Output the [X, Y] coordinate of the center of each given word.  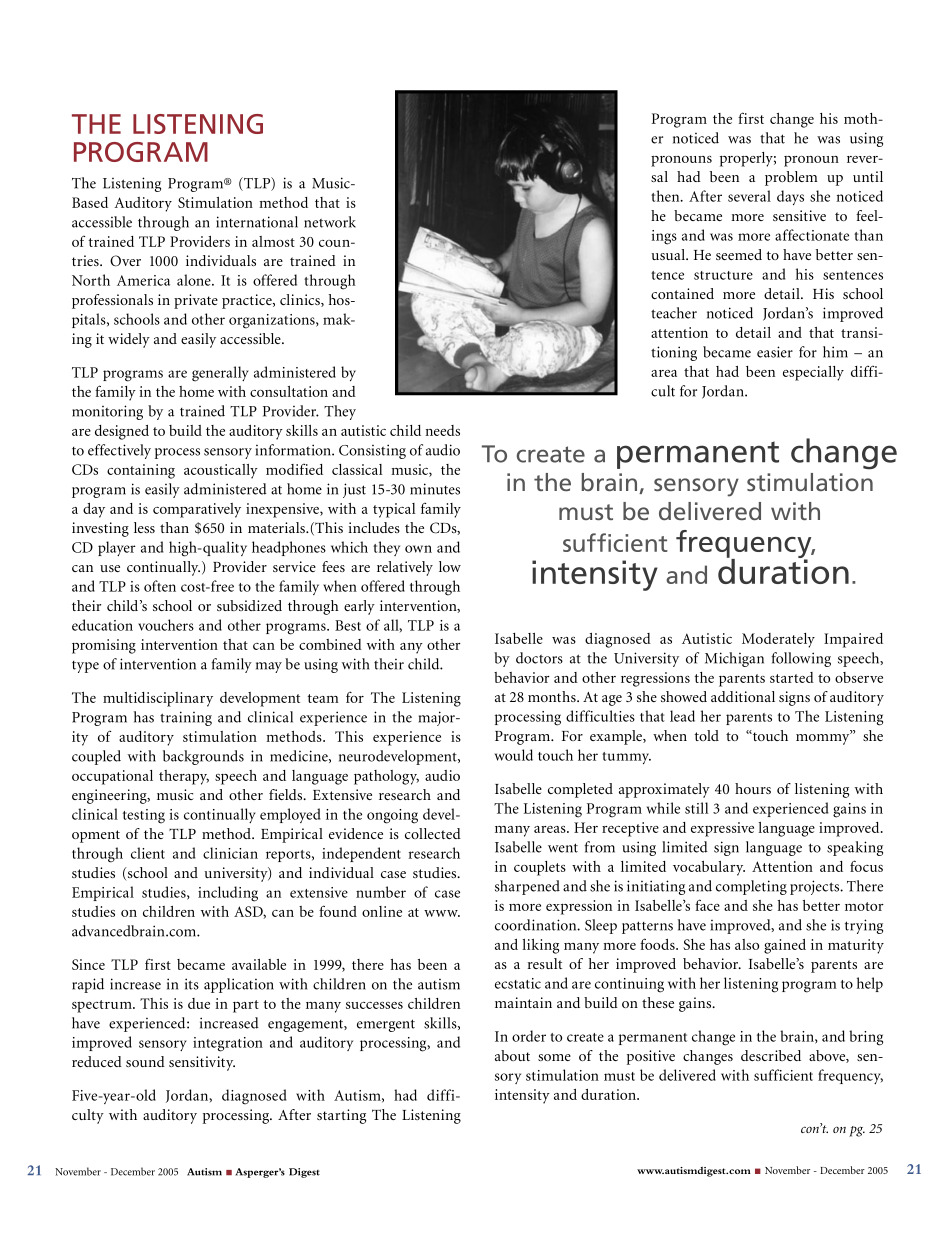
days [790, 197]
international [257, 222]
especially [813, 373]
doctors [539, 658]
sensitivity [202, 1063]
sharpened [527, 887]
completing [751, 887]
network [330, 222]
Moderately [778, 640]
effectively [119, 451]
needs [442, 430]
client [148, 853]
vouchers [166, 625]
